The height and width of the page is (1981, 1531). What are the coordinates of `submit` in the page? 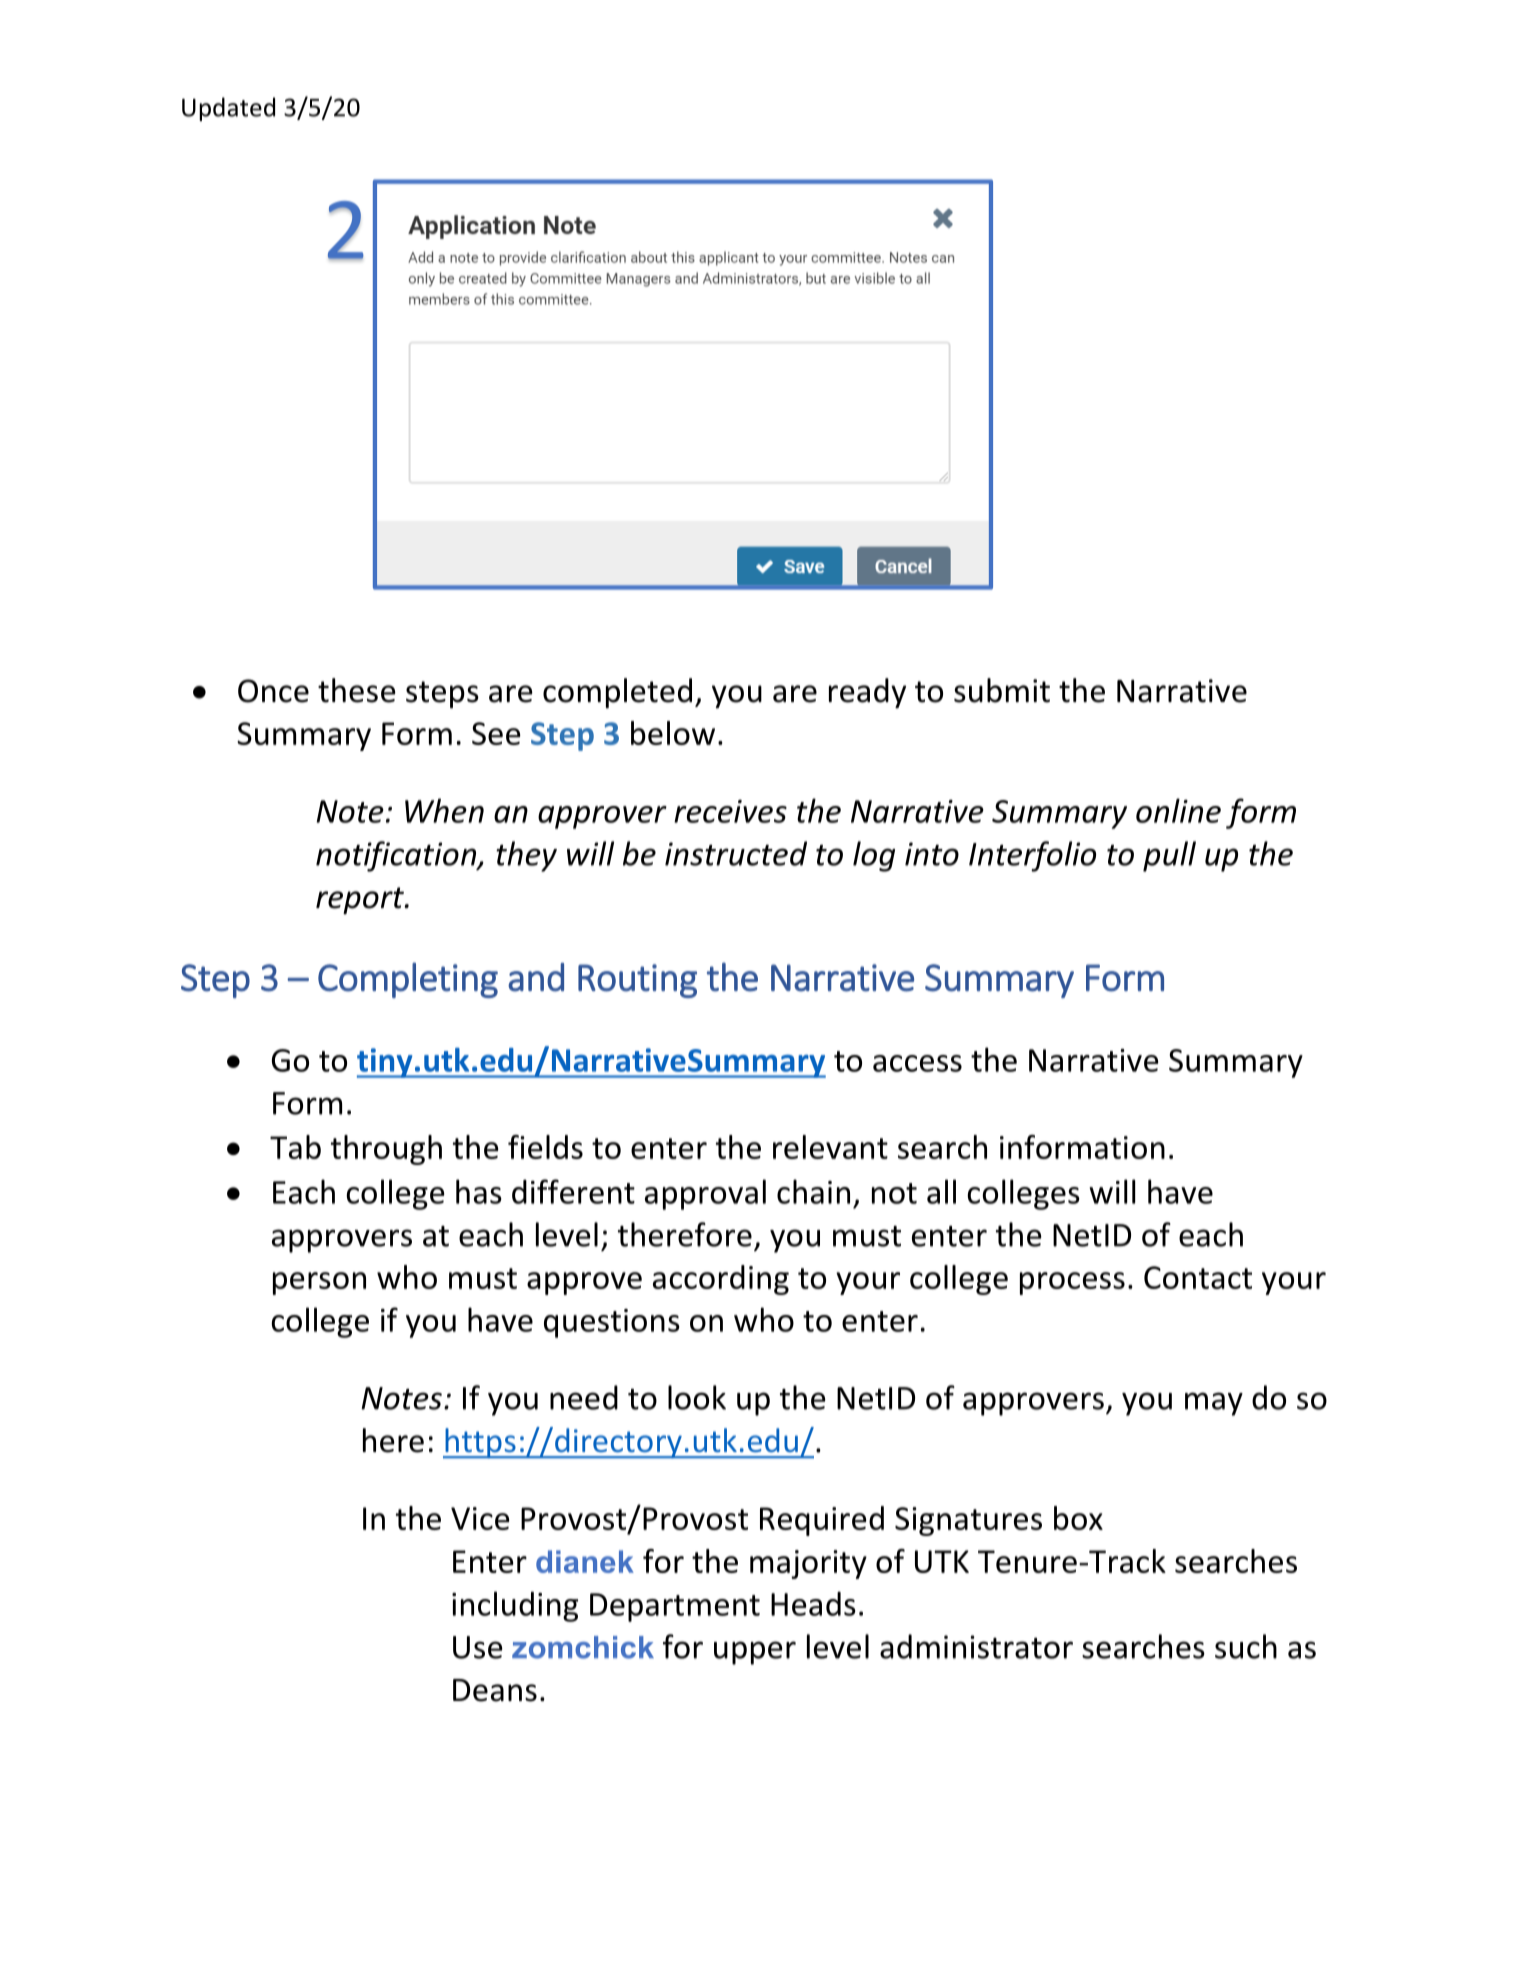 It's located at (1002, 690).
